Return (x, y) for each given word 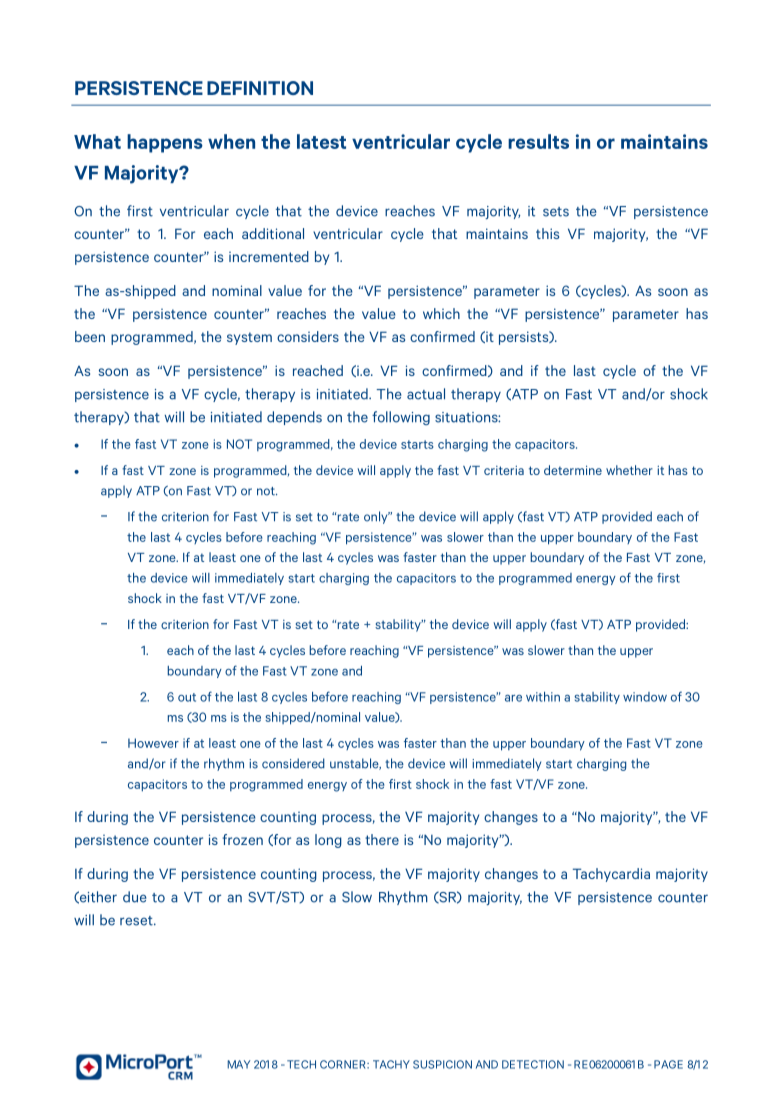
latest (321, 141)
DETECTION (533, 1064)
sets (556, 212)
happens (165, 143)
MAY (238, 1064)
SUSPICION (442, 1064)
